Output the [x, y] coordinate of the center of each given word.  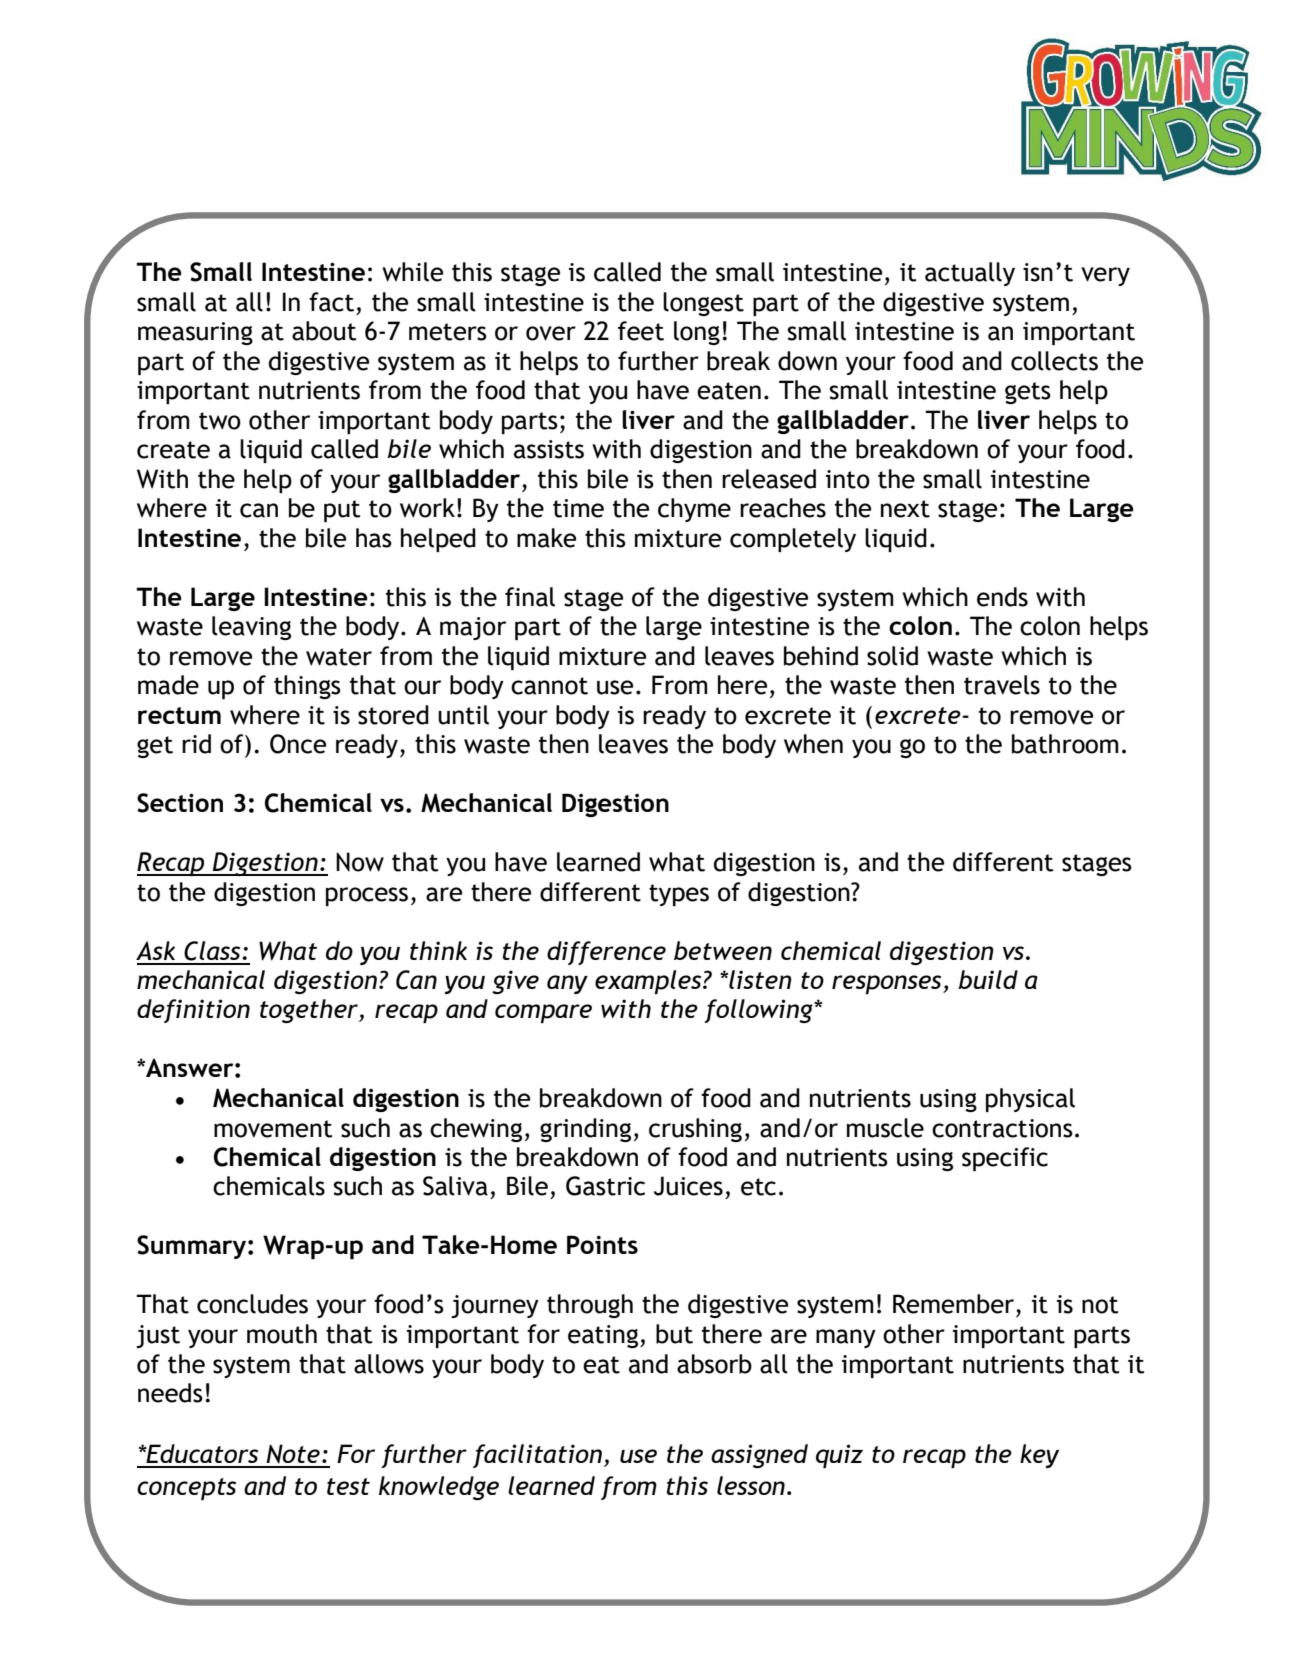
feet [641, 331]
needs [170, 1393]
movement [273, 1129]
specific [1005, 1159]
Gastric [605, 1186]
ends [1002, 597]
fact [331, 302]
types [679, 895]
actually [970, 274]
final [530, 597]
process [367, 896]
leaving [251, 628]
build [988, 979]
